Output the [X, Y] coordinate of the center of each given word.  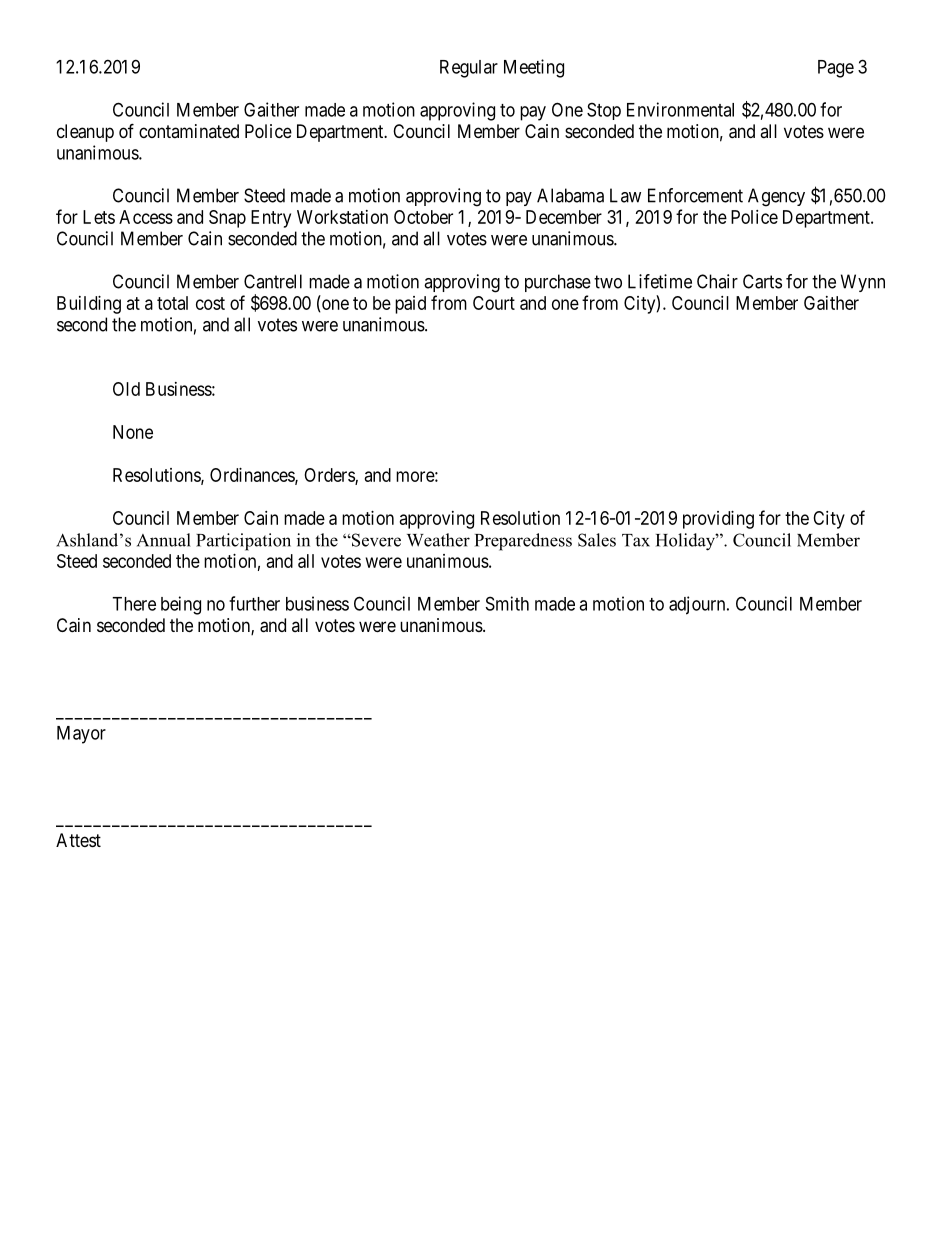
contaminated [189, 131]
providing [718, 520]
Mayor [81, 735]
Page [836, 69]
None [133, 432]
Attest [78, 840]
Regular [469, 69]
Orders [330, 476]
